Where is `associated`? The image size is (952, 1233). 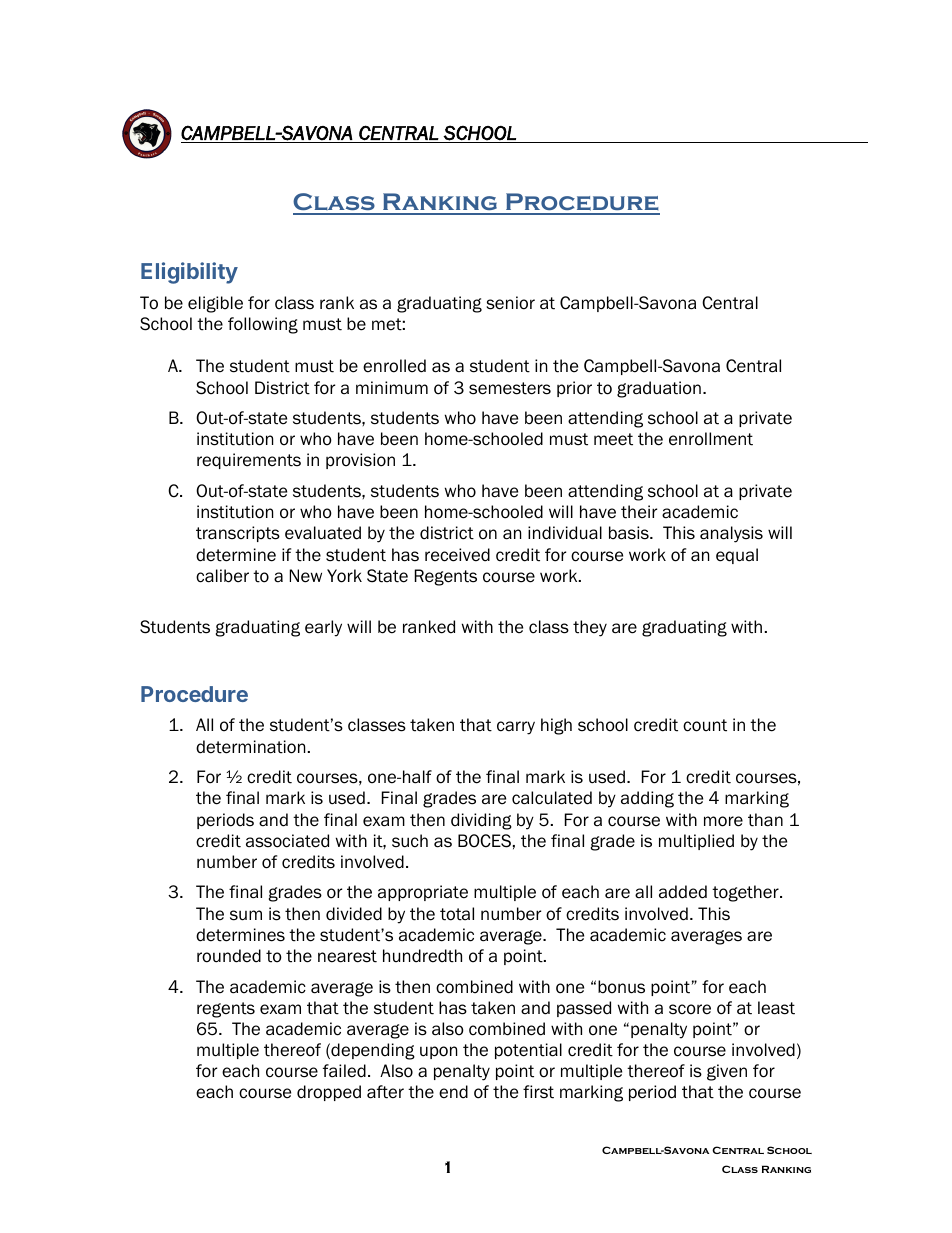 associated is located at coordinates (287, 841).
